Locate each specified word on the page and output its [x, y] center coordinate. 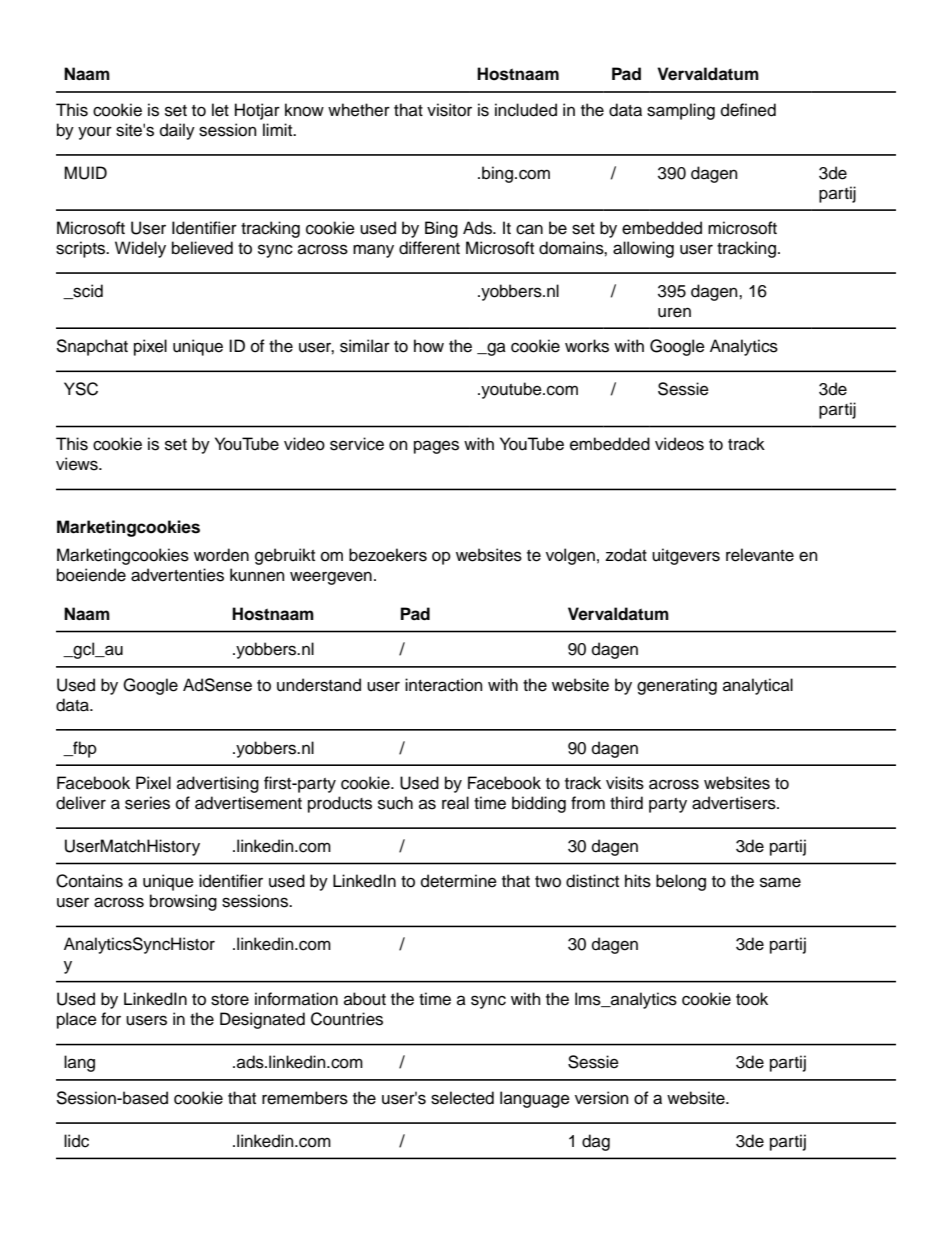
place [77, 1020]
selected [462, 1098]
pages [436, 447]
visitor [449, 110]
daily [177, 131]
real [455, 803]
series [147, 803]
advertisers [735, 803]
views [78, 464]
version [602, 1098]
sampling [681, 111]
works [587, 346]
